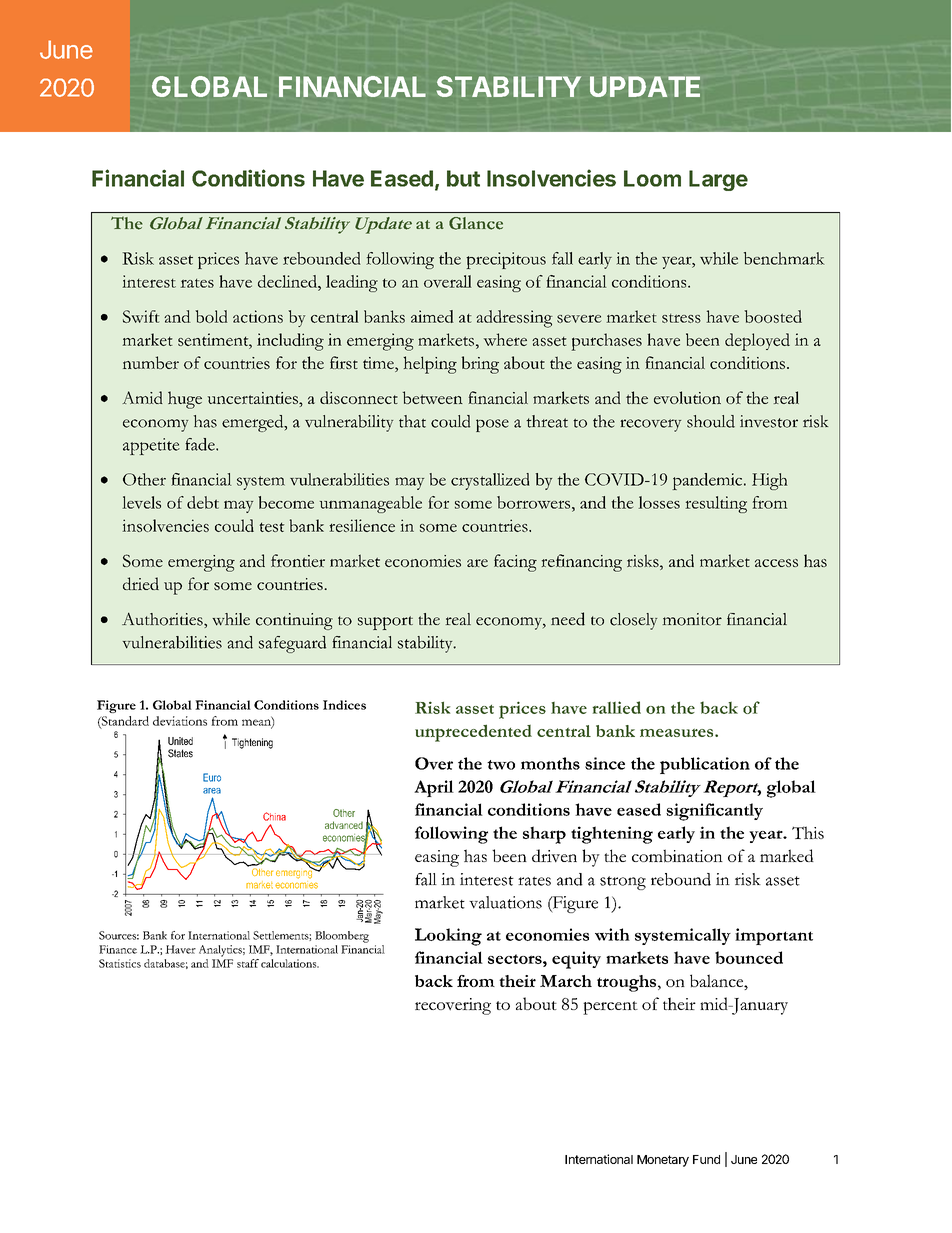 The width and height of the screenshot is (952, 1233). What do you see at coordinates (248, 963) in the screenshot?
I see `staff` at bounding box center [248, 963].
